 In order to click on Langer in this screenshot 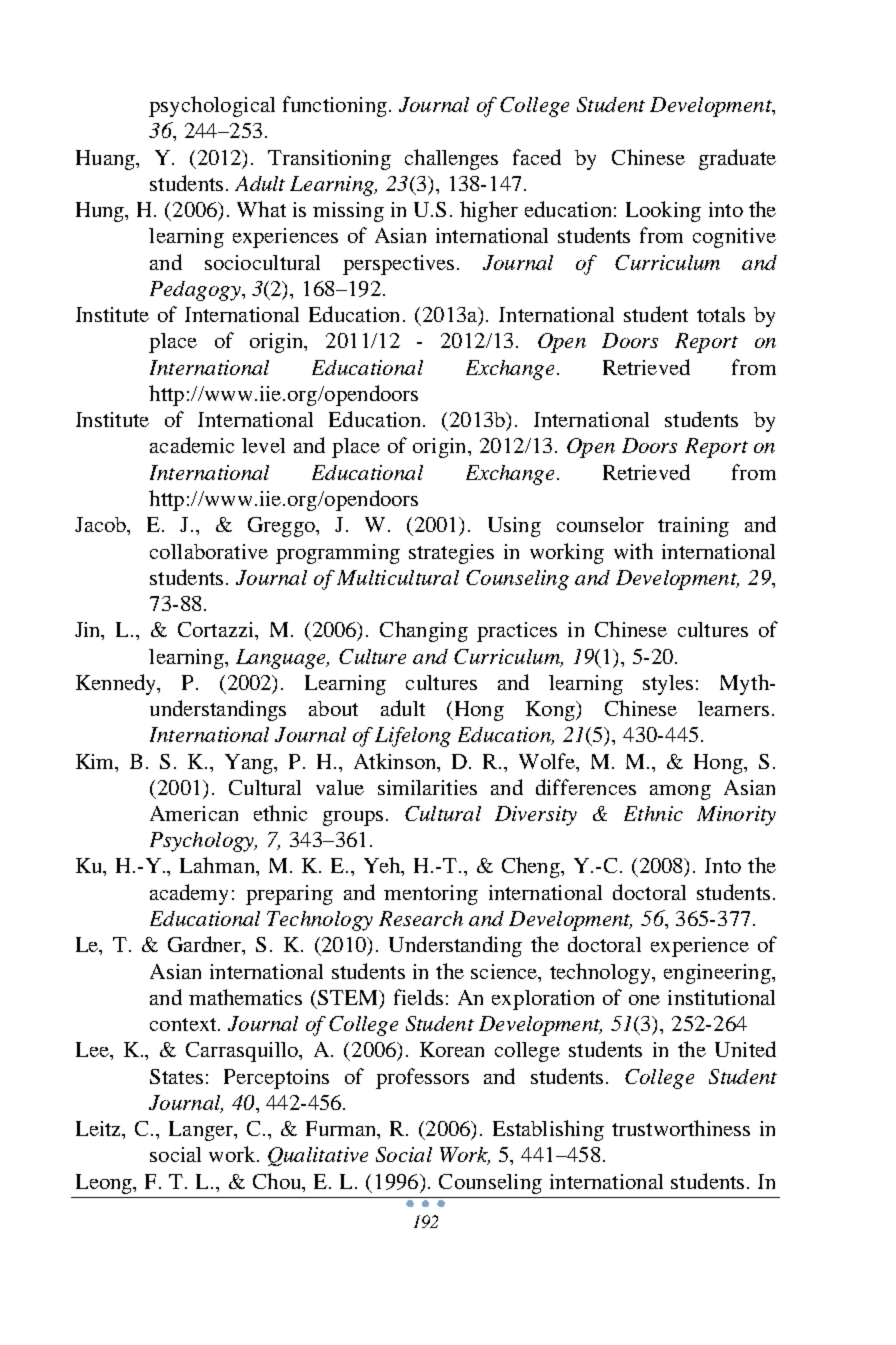, I will do `click(202, 1131)`.
